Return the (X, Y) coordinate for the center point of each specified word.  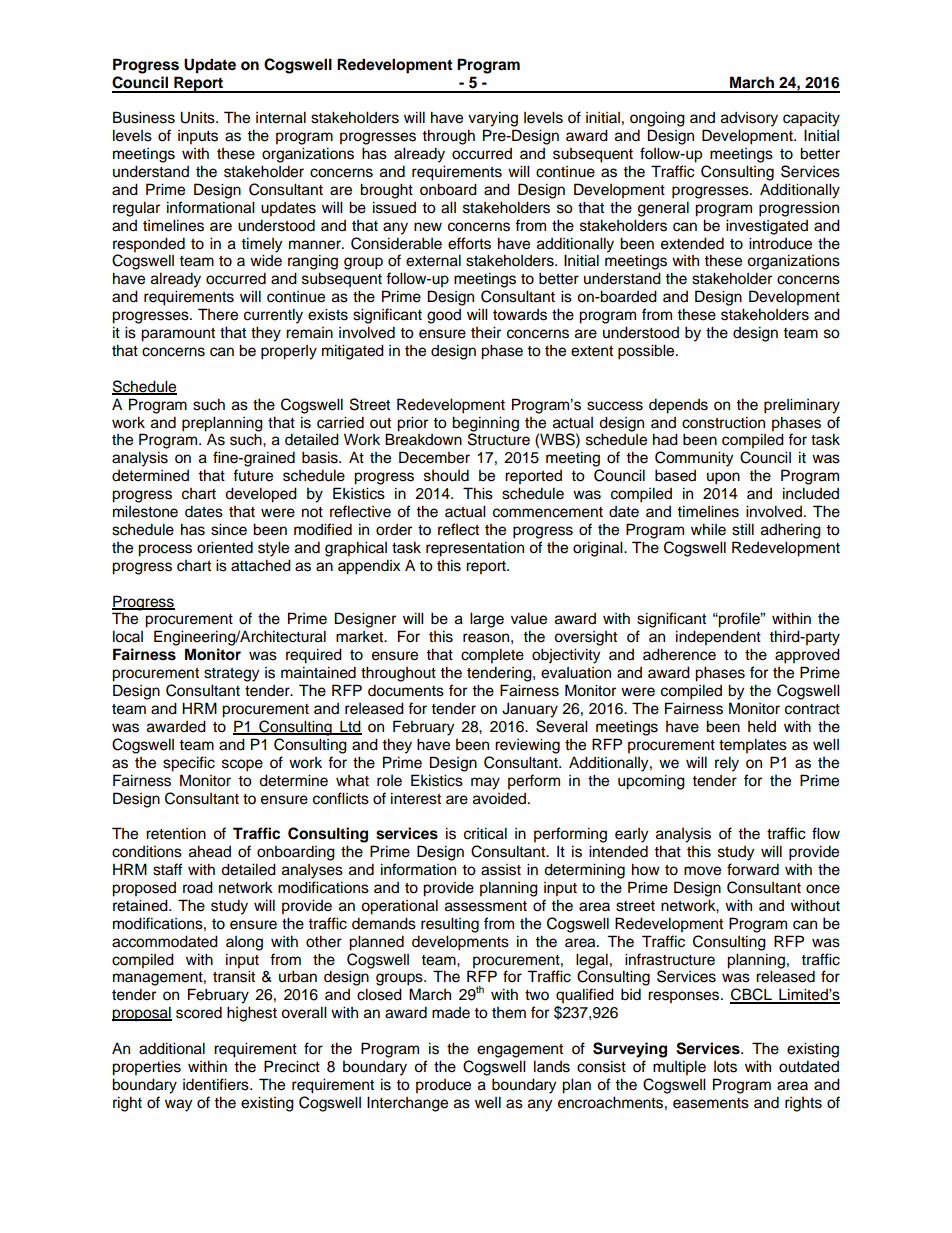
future (253, 475)
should (446, 475)
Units (198, 117)
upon (723, 478)
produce (443, 1086)
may (485, 783)
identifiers (217, 1084)
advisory (749, 119)
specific (189, 764)
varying (493, 119)
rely (727, 764)
